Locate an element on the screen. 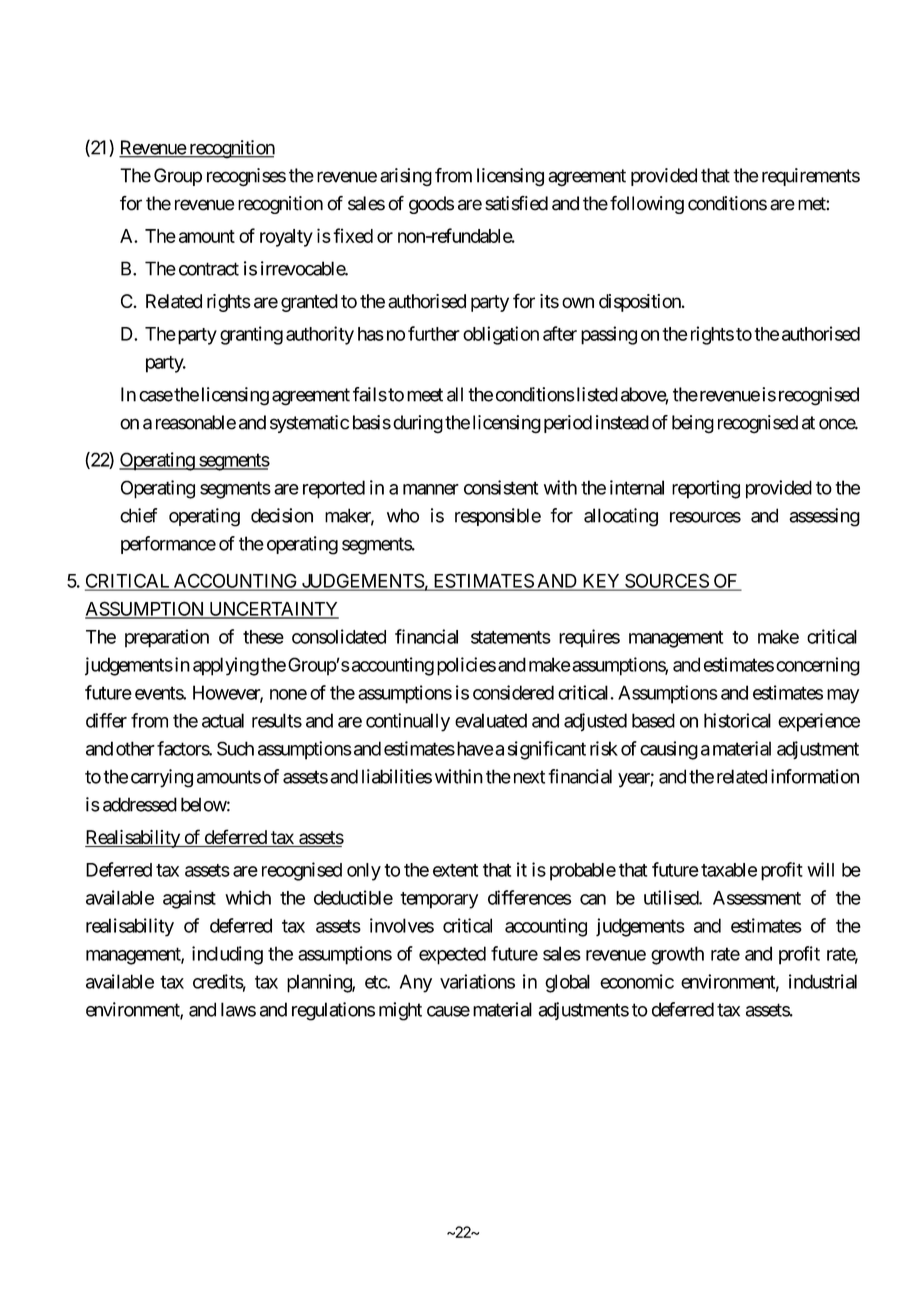 The width and height of the screenshot is (924, 1308). systematic is located at coordinates (309, 424).
